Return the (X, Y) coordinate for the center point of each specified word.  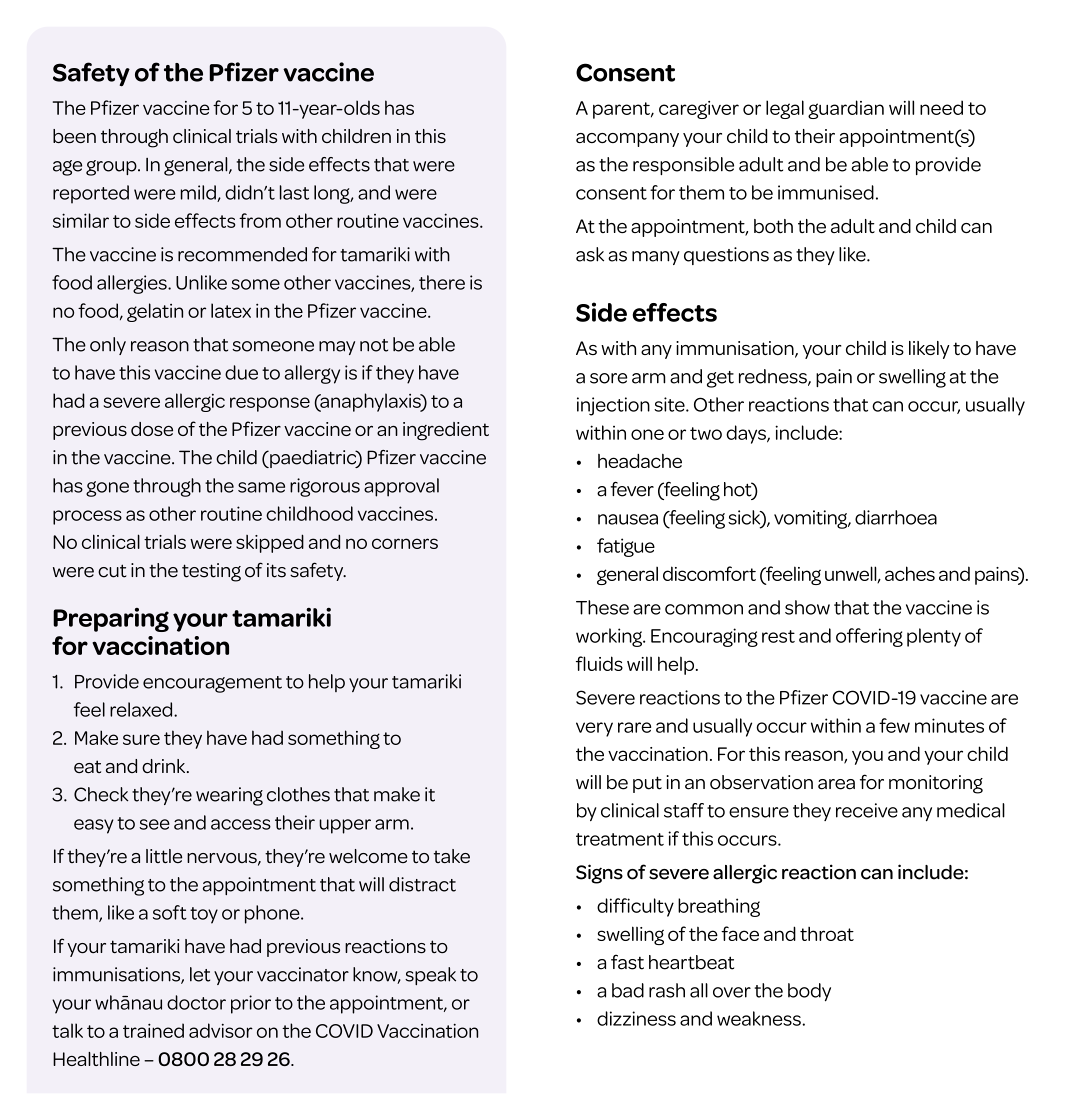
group (112, 168)
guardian (846, 109)
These (602, 607)
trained (153, 1030)
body (809, 992)
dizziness (636, 1018)
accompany (627, 140)
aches (910, 573)
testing (211, 572)
